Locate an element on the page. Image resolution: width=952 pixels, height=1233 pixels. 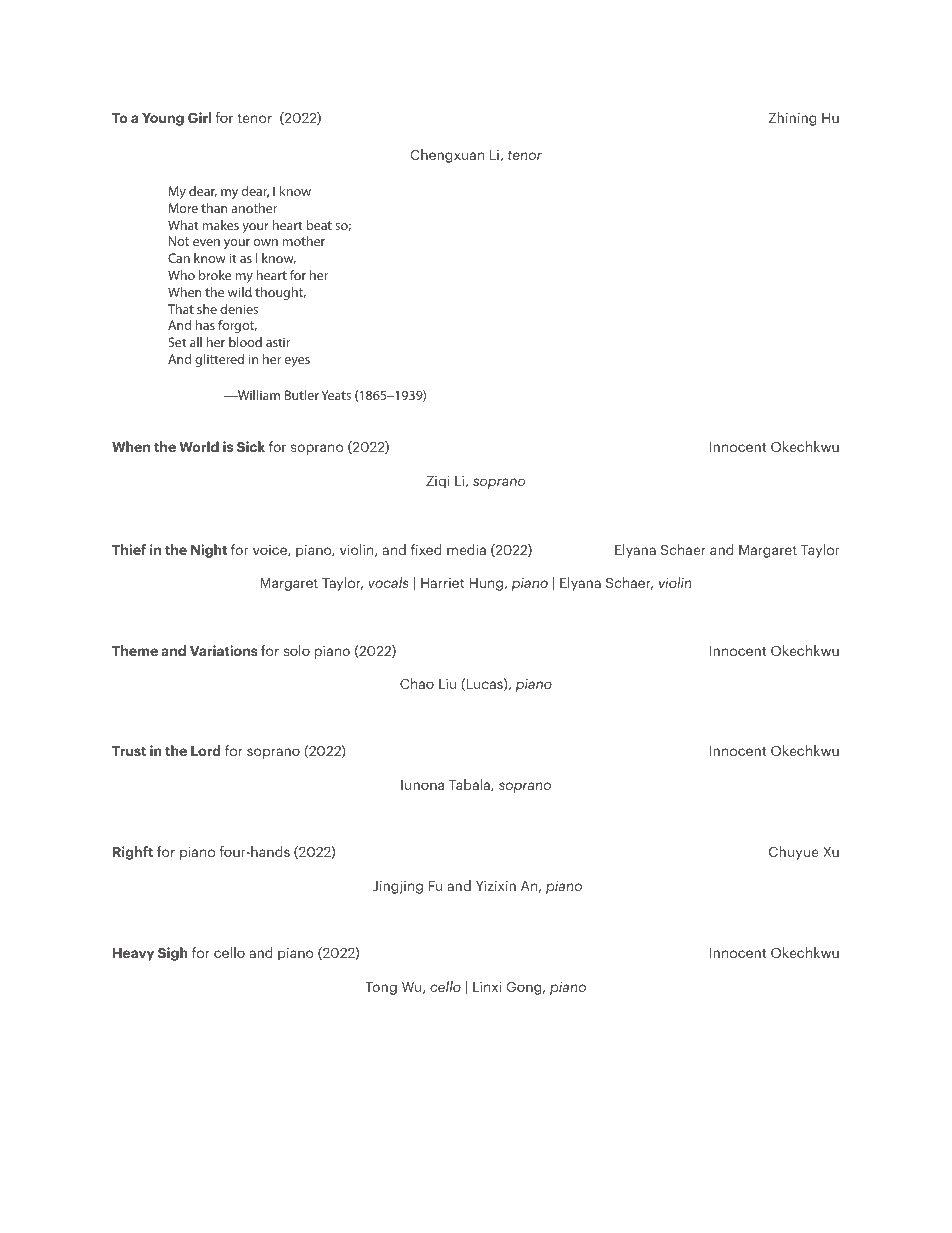
Theme is located at coordinates (135, 650).
